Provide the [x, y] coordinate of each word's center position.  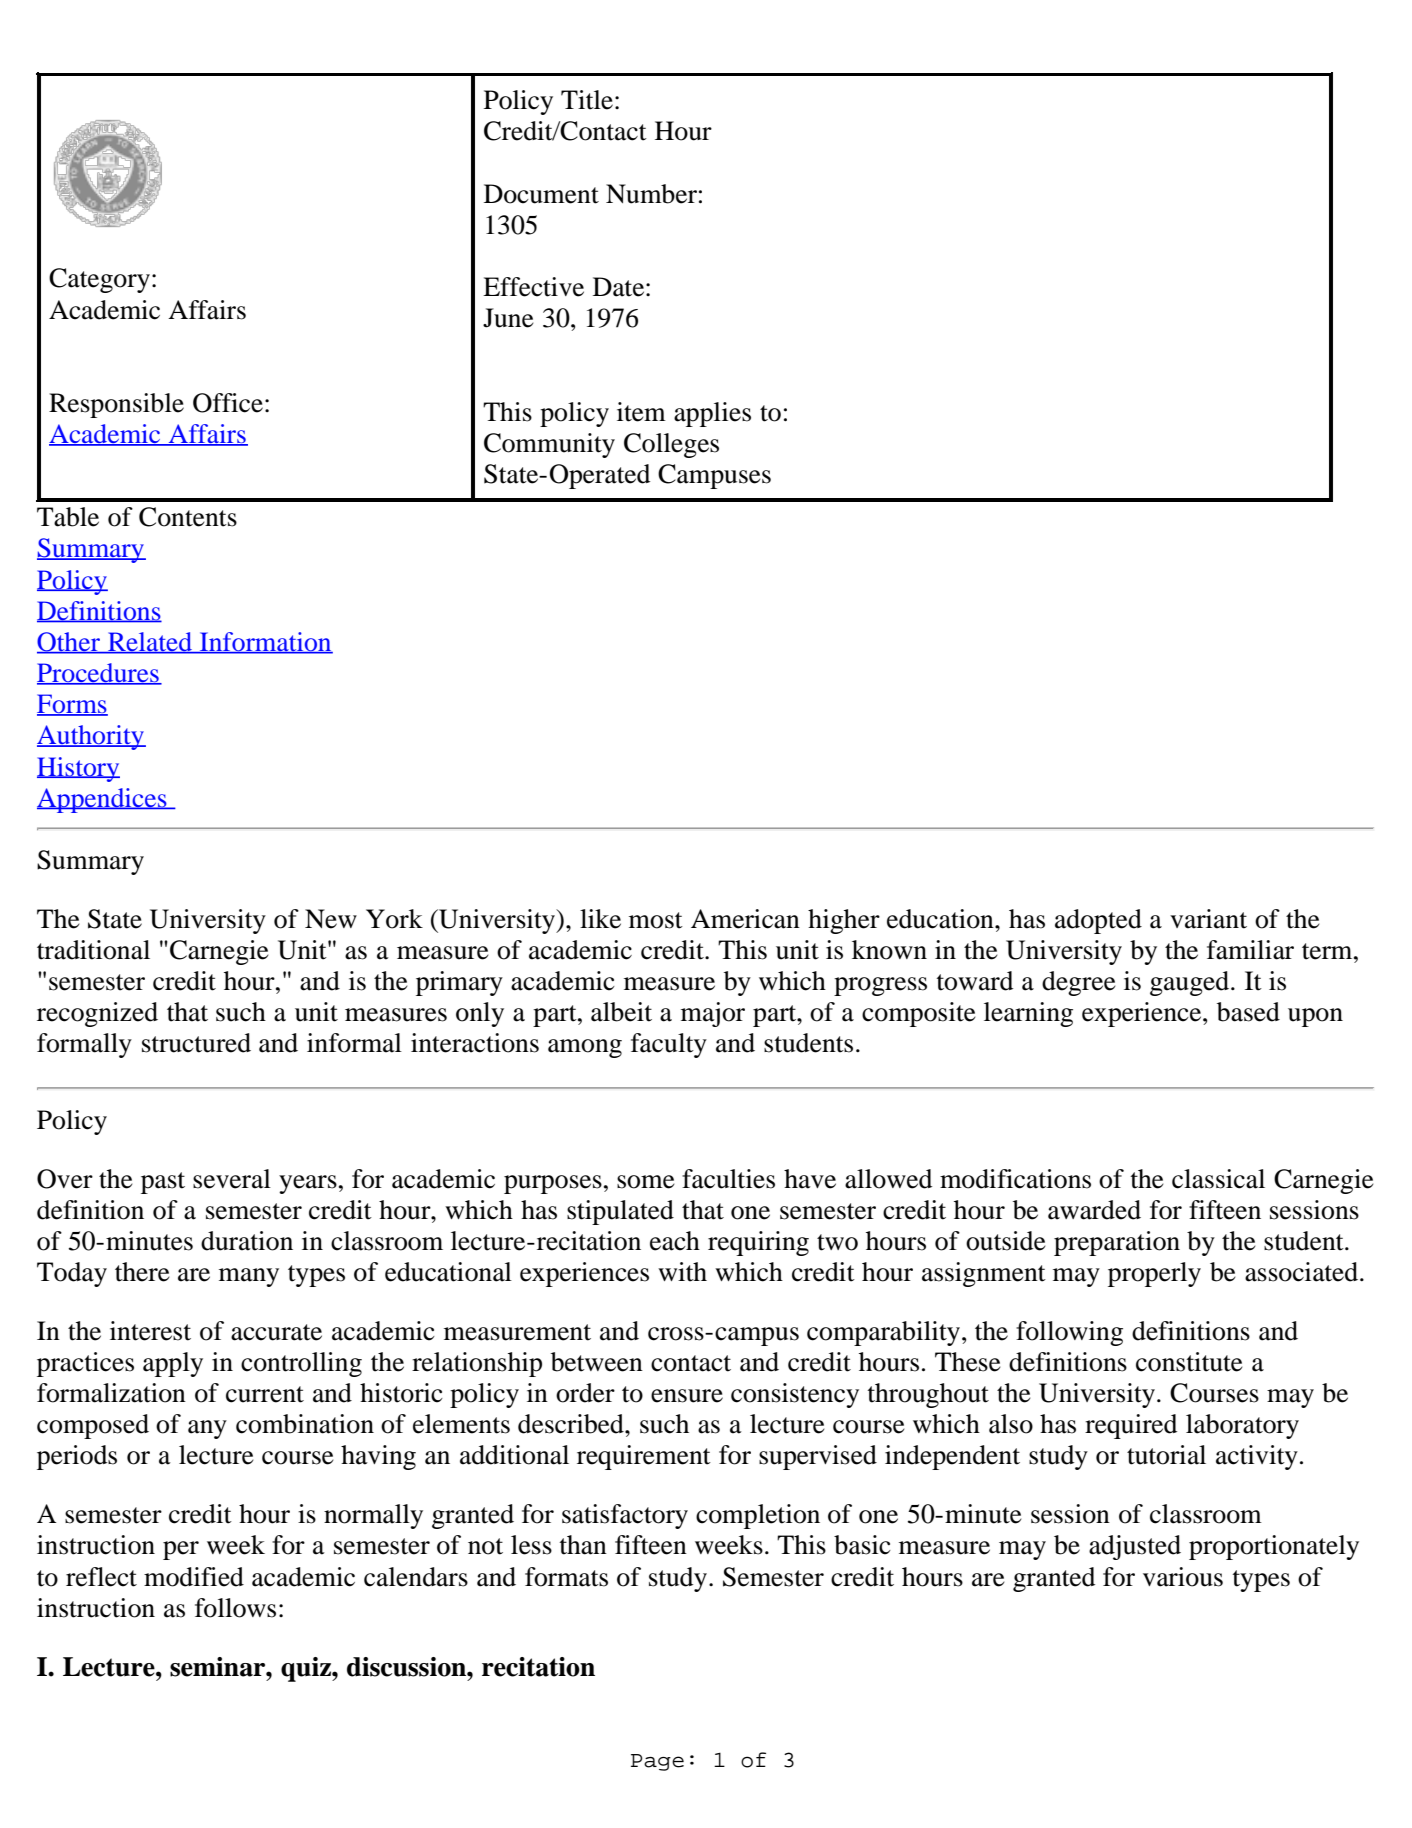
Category [99, 280]
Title [587, 100]
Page [657, 1762]
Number [651, 194]
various [1183, 1577]
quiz [307, 1669]
